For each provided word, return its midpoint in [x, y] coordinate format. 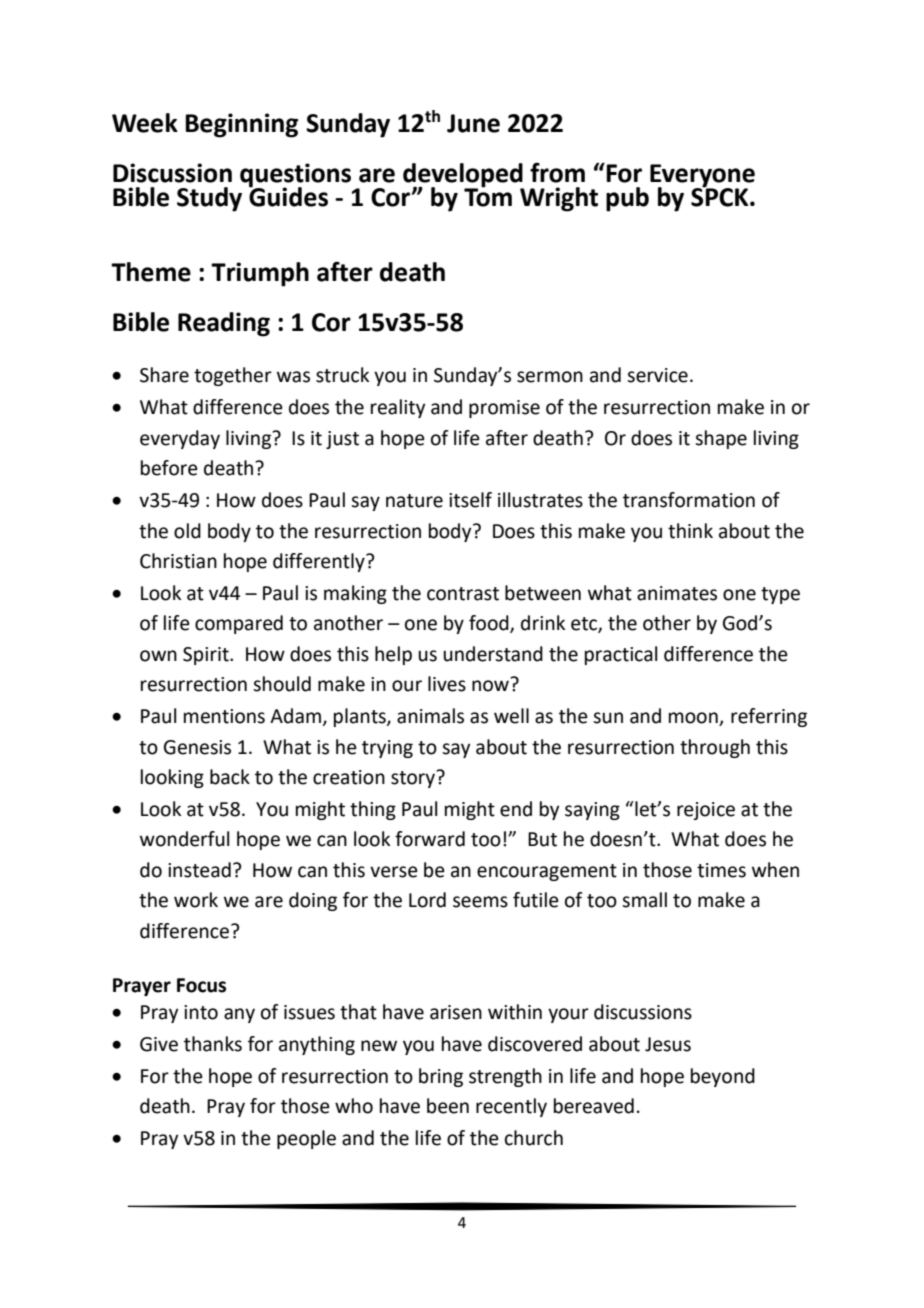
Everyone [702, 176]
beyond [723, 1077]
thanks [213, 1044]
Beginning [241, 125]
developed [463, 176]
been [448, 1106]
